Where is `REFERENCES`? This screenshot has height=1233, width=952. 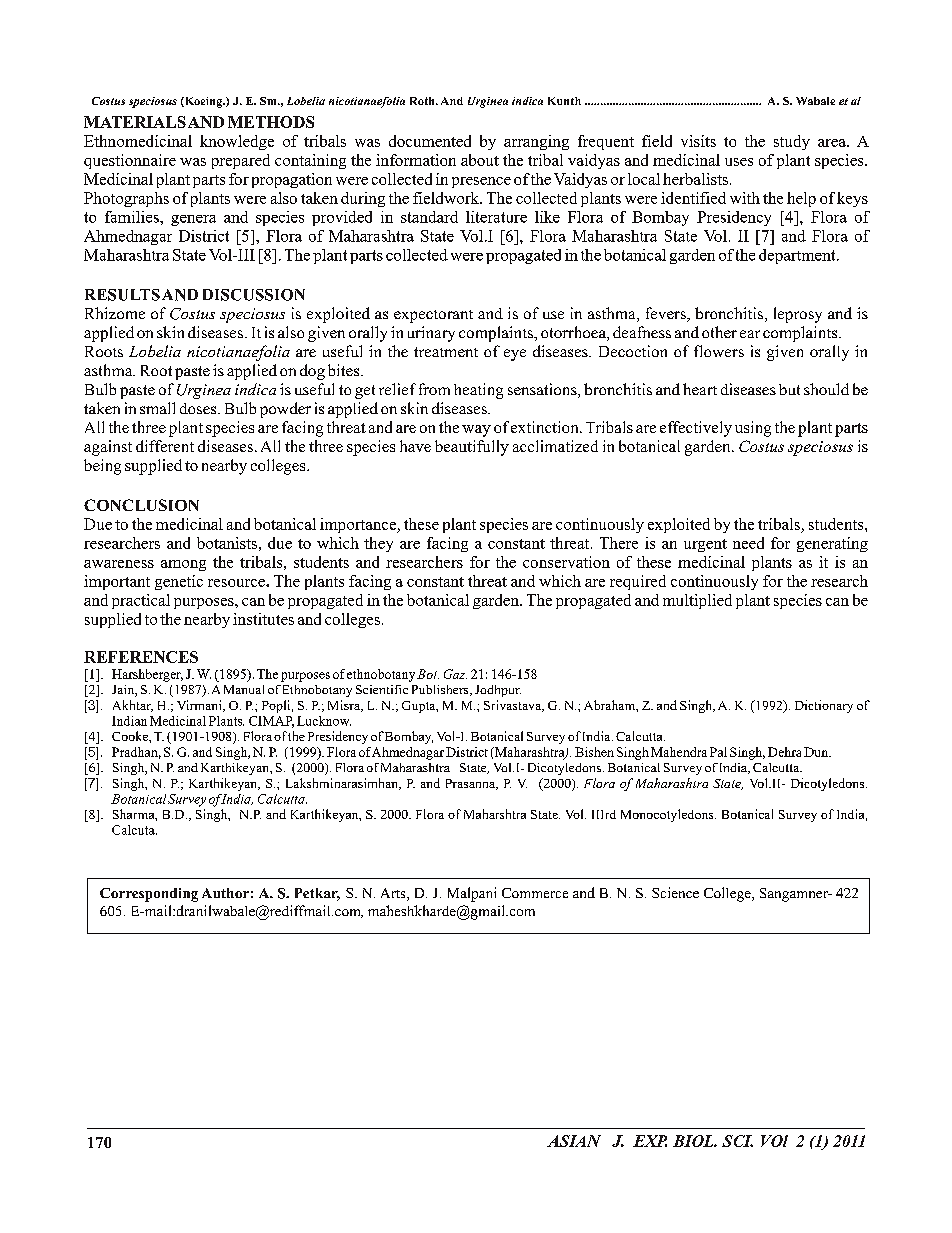
REFERENCES is located at coordinates (141, 657).
